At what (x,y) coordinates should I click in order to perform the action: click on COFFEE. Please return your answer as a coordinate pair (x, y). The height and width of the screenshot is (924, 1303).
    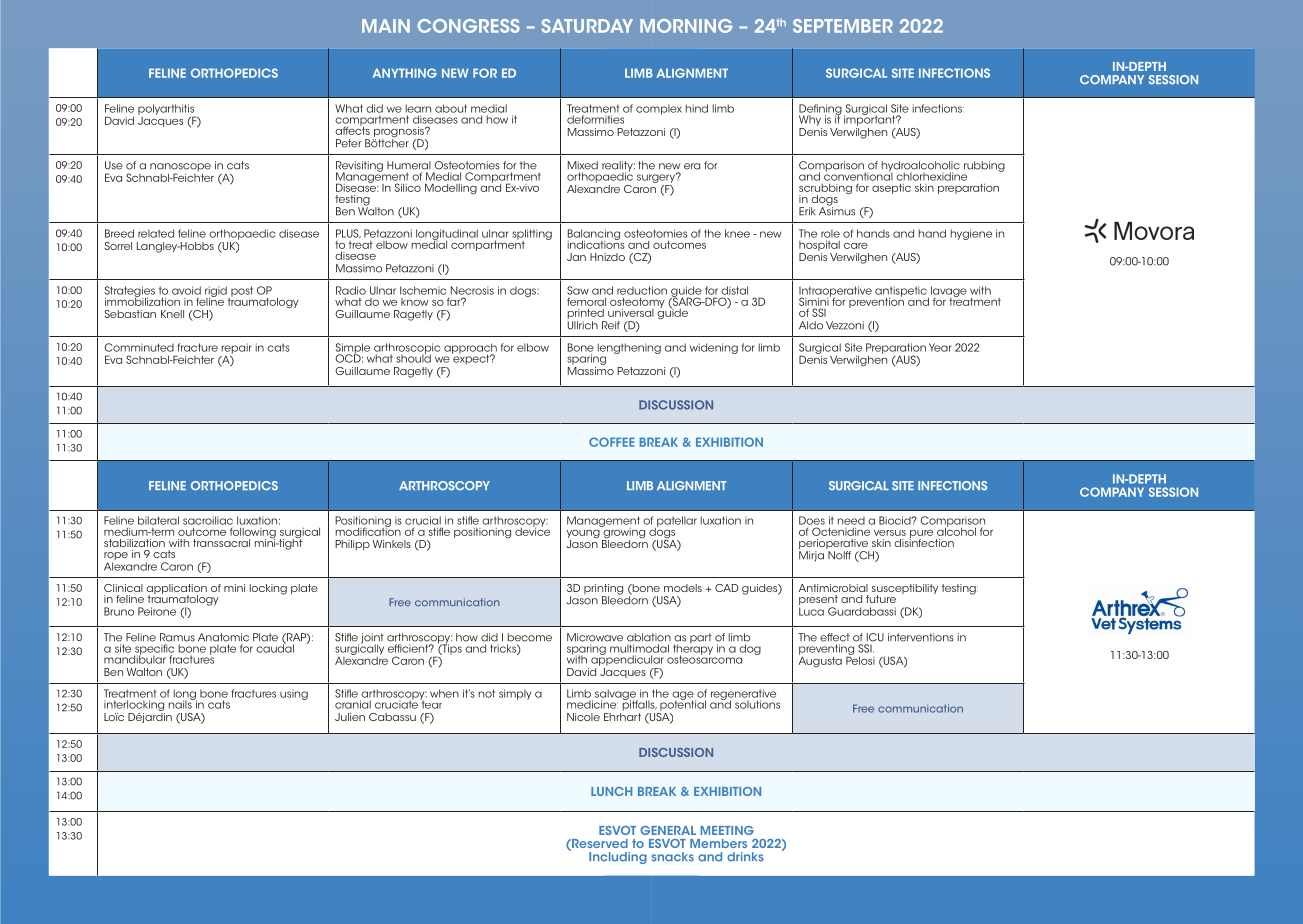
    Looking at the image, I should click on (612, 442).
